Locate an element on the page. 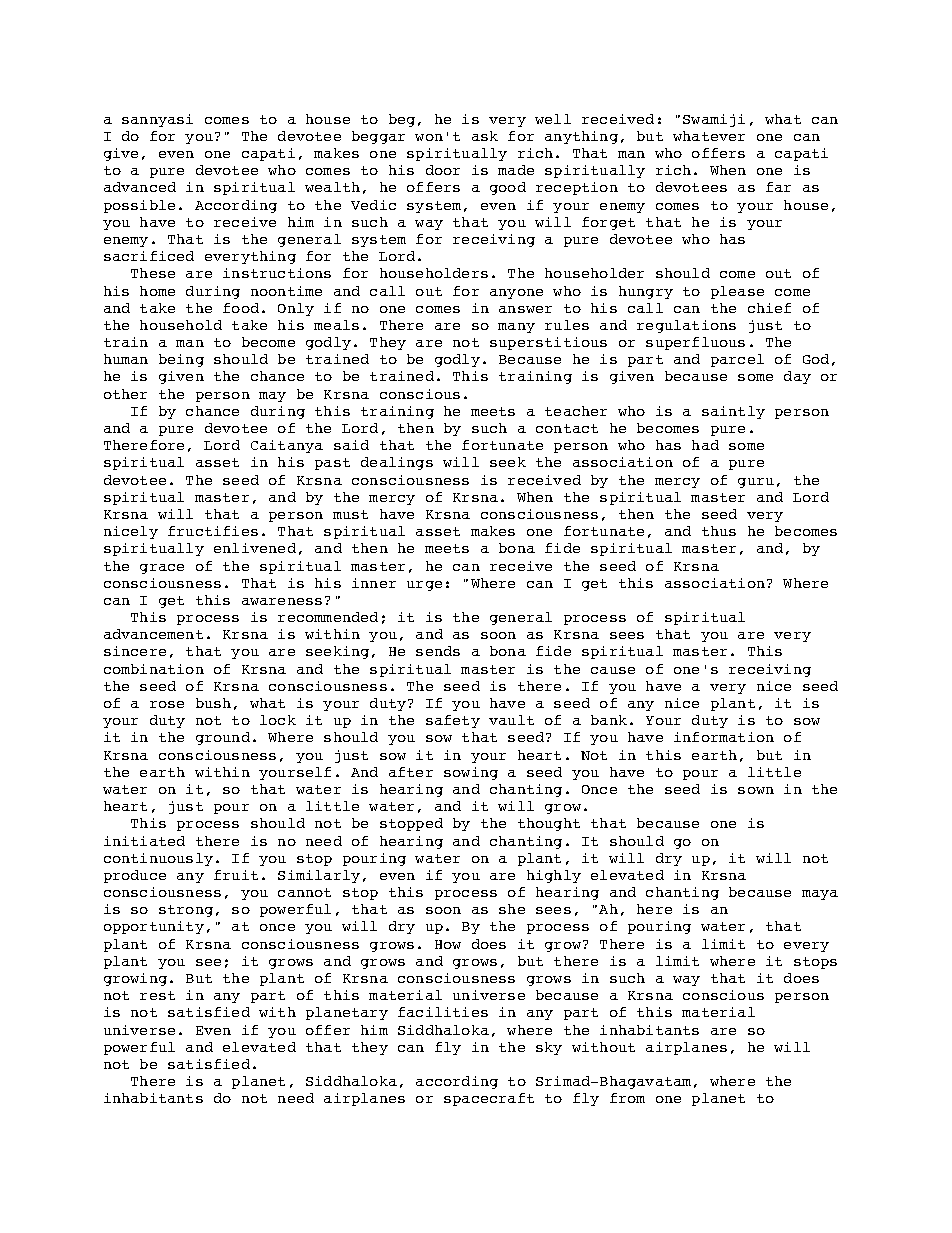  she is located at coordinates (512, 909).
